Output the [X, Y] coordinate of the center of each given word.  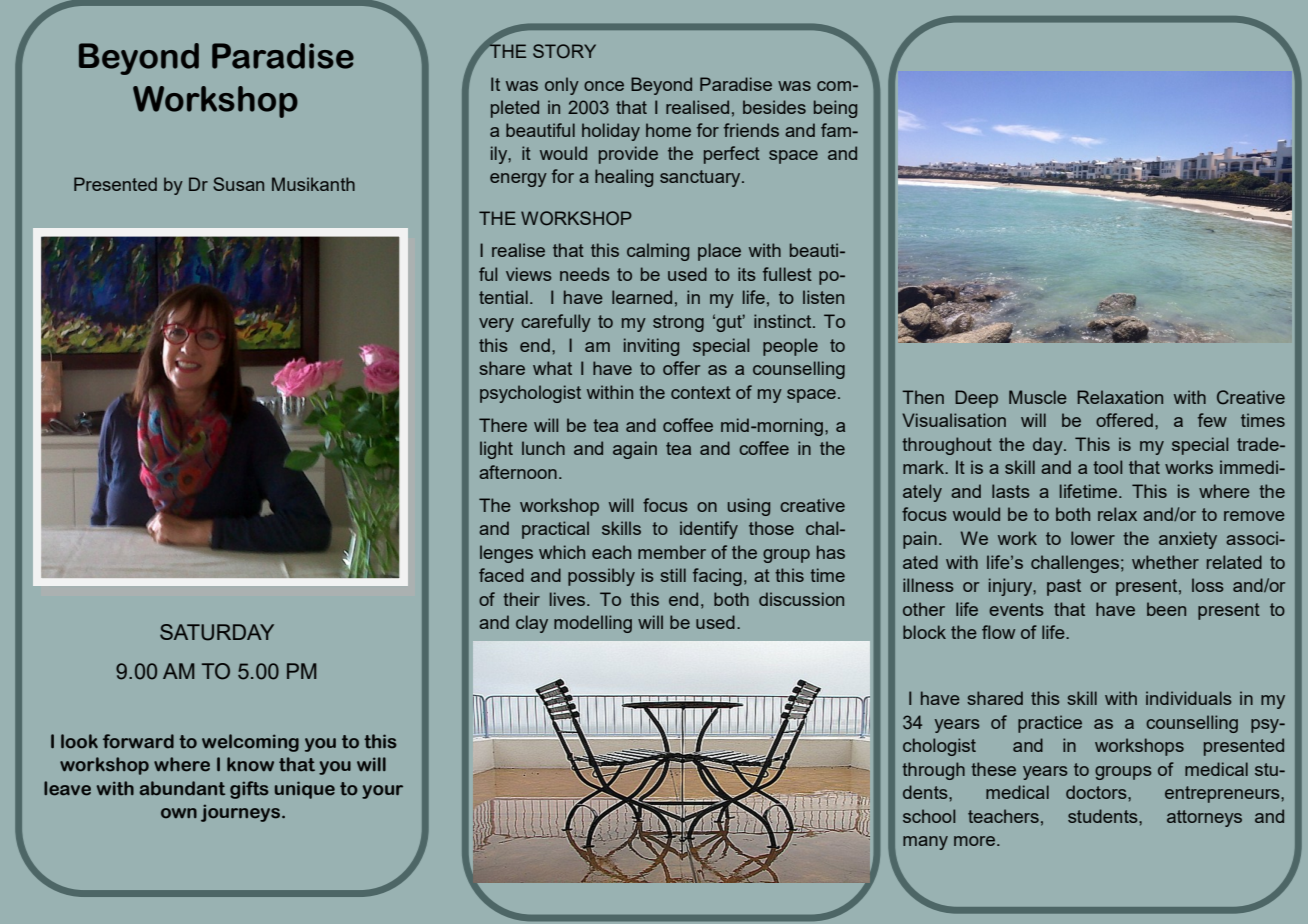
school [929, 816]
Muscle [1038, 397]
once [604, 86]
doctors [1097, 792]
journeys [240, 813]
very [496, 325]
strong [678, 323]
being [835, 109]
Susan [238, 184]
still [673, 575]
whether [1165, 562]
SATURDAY [217, 632]
